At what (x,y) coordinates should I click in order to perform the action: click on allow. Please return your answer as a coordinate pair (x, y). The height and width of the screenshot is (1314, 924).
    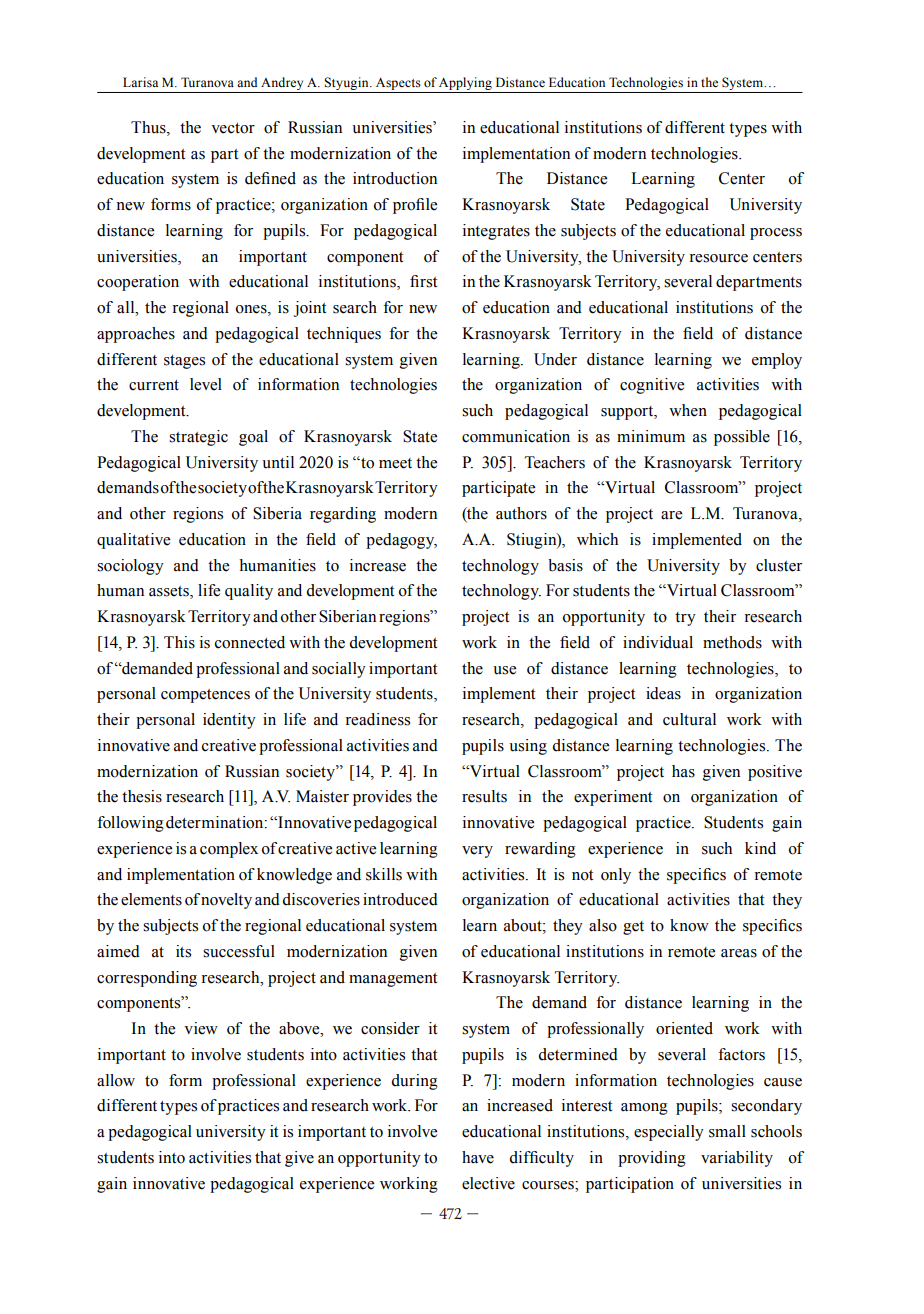
    Looking at the image, I should click on (116, 1080).
